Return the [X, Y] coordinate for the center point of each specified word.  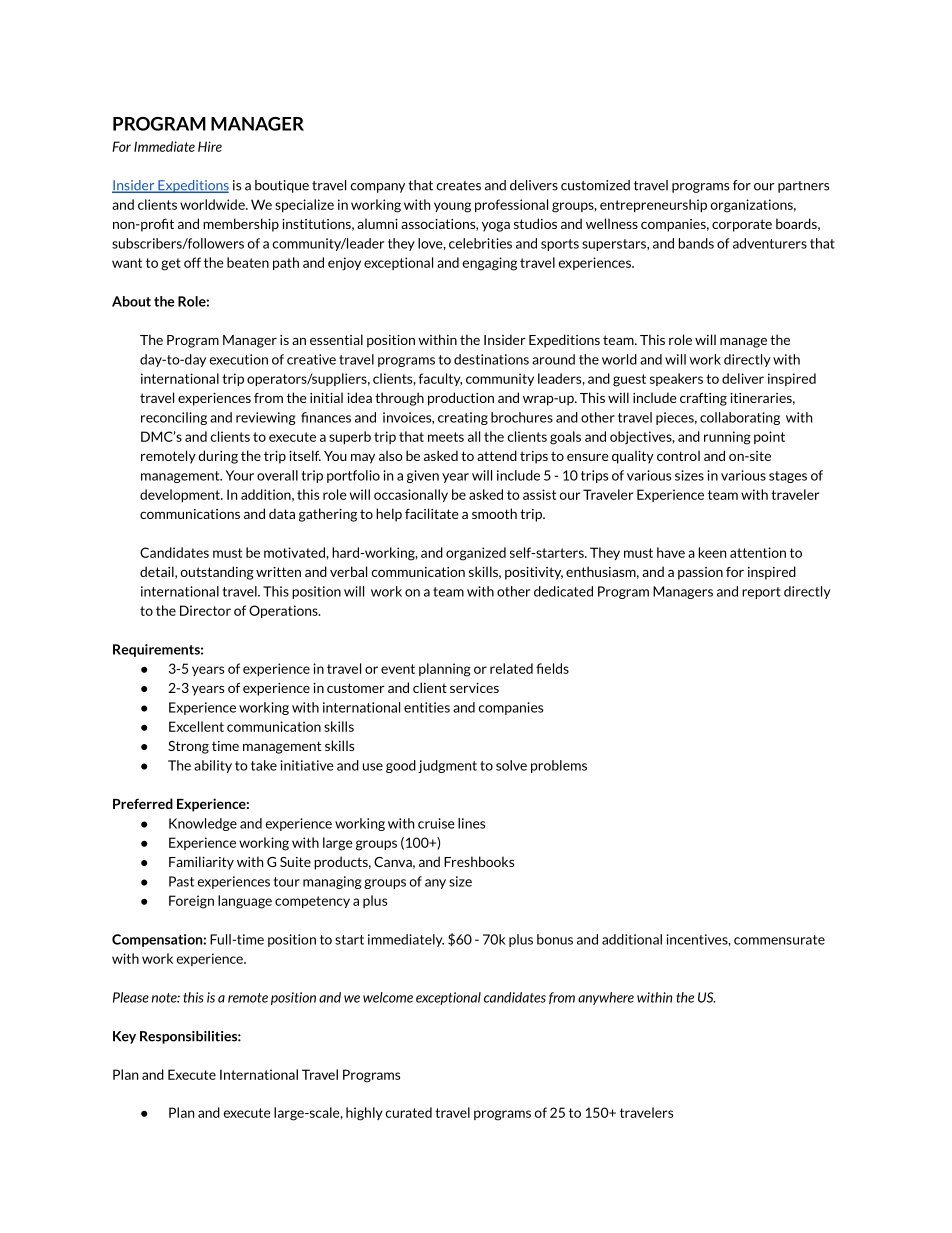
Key [124, 1037]
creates [458, 186]
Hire [210, 146]
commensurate [779, 940]
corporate [742, 225]
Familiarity [201, 863]
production [461, 399]
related [511, 668]
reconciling [174, 418]
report [761, 593]
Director [205, 610]
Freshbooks [479, 861]
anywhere [606, 998]
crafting [703, 399]
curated [409, 1112]
